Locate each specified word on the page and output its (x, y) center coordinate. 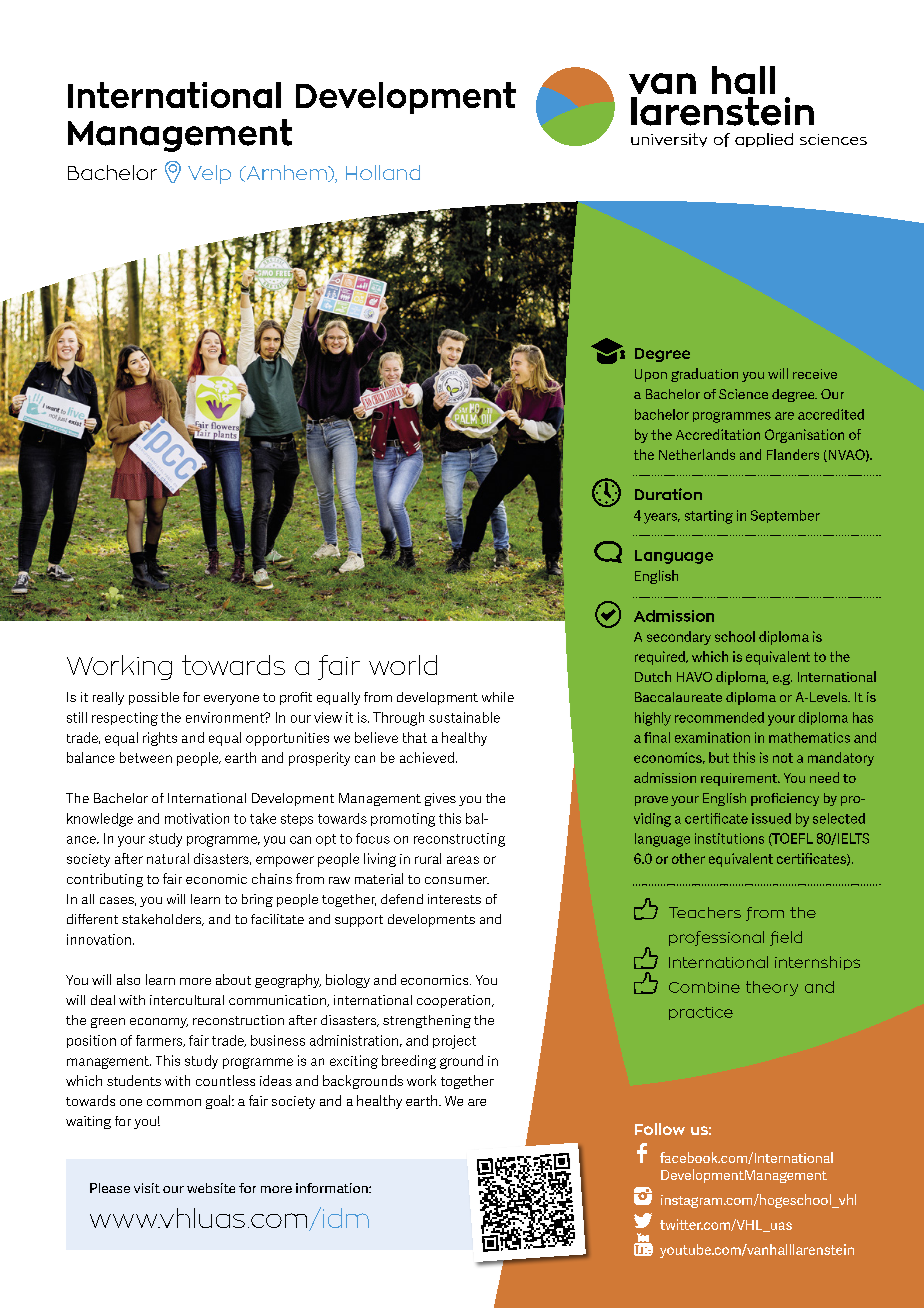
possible (154, 698)
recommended (719, 717)
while (498, 697)
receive (815, 374)
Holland (383, 172)
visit (147, 1188)
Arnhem (286, 173)
